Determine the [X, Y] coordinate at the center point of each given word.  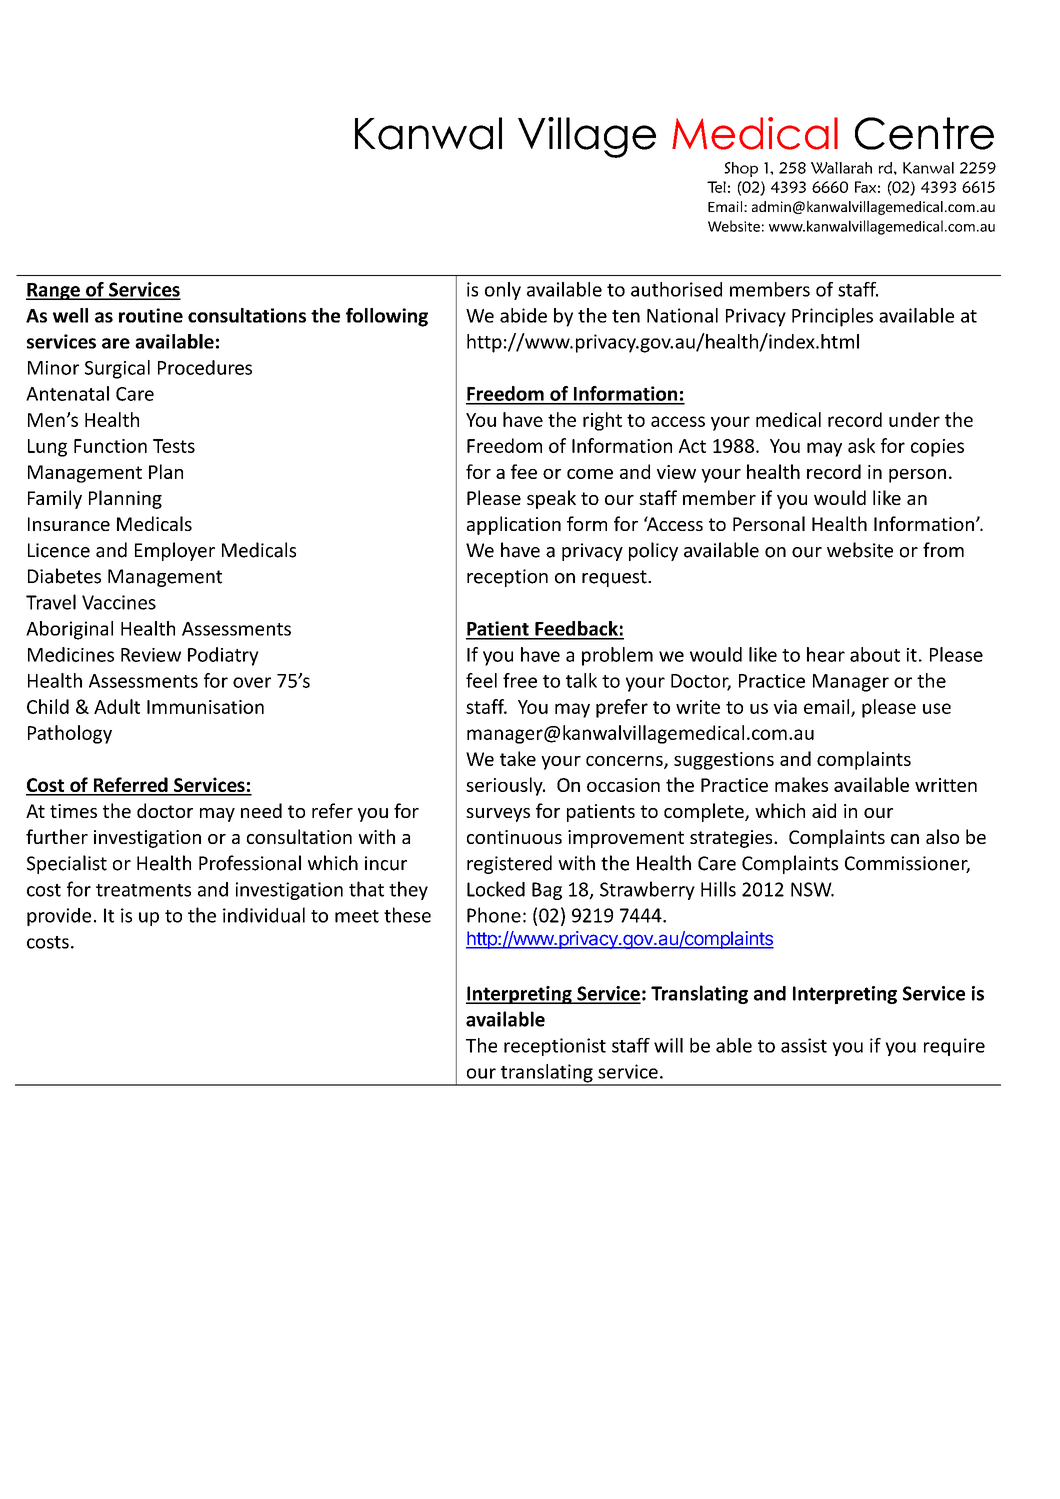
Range [54, 291]
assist [804, 1045]
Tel [716, 187]
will [668, 1045]
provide [59, 917]
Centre [924, 133]
